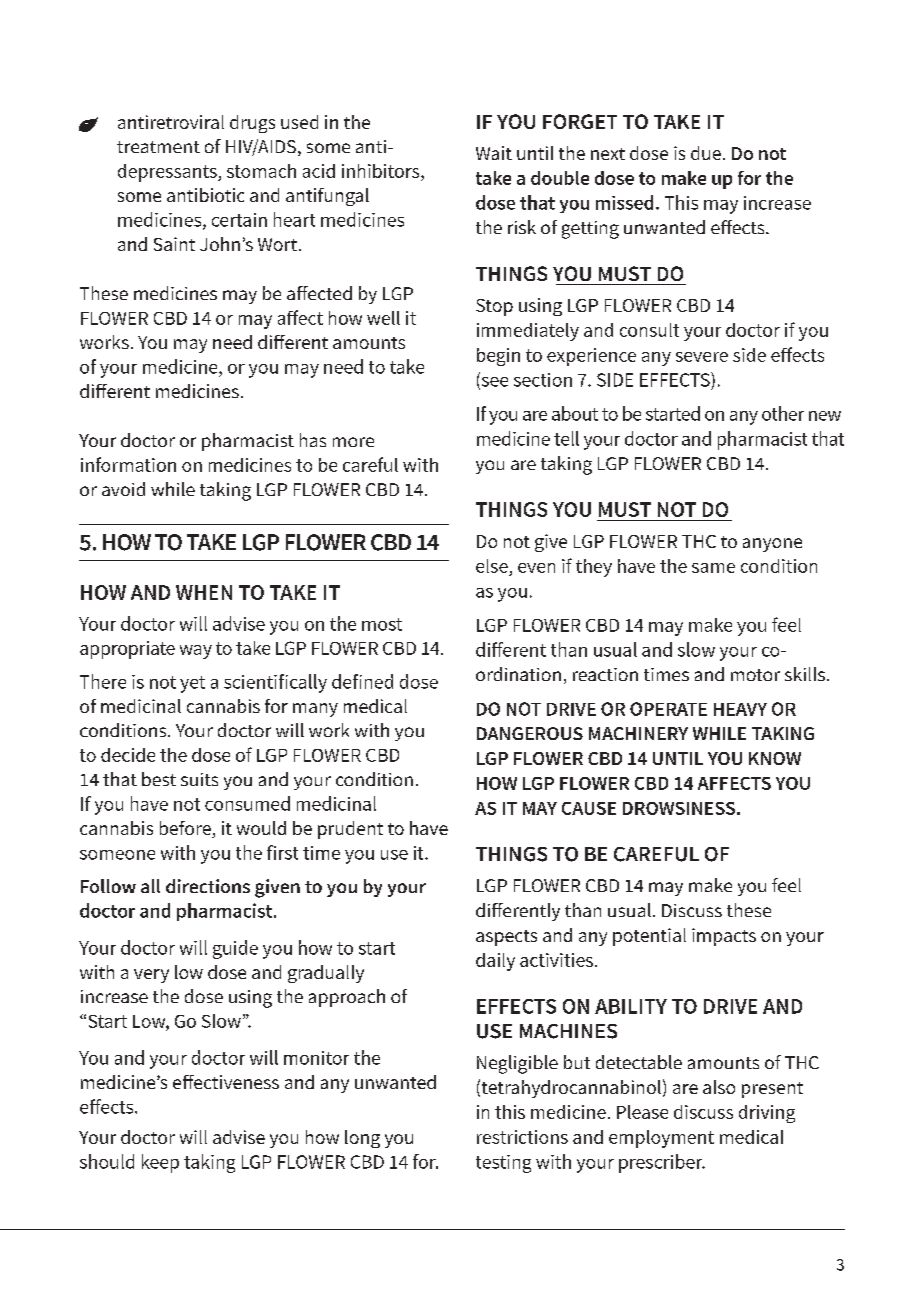 The height and width of the screenshot is (1311, 924). I want to click on Wait, so click(494, 153).
